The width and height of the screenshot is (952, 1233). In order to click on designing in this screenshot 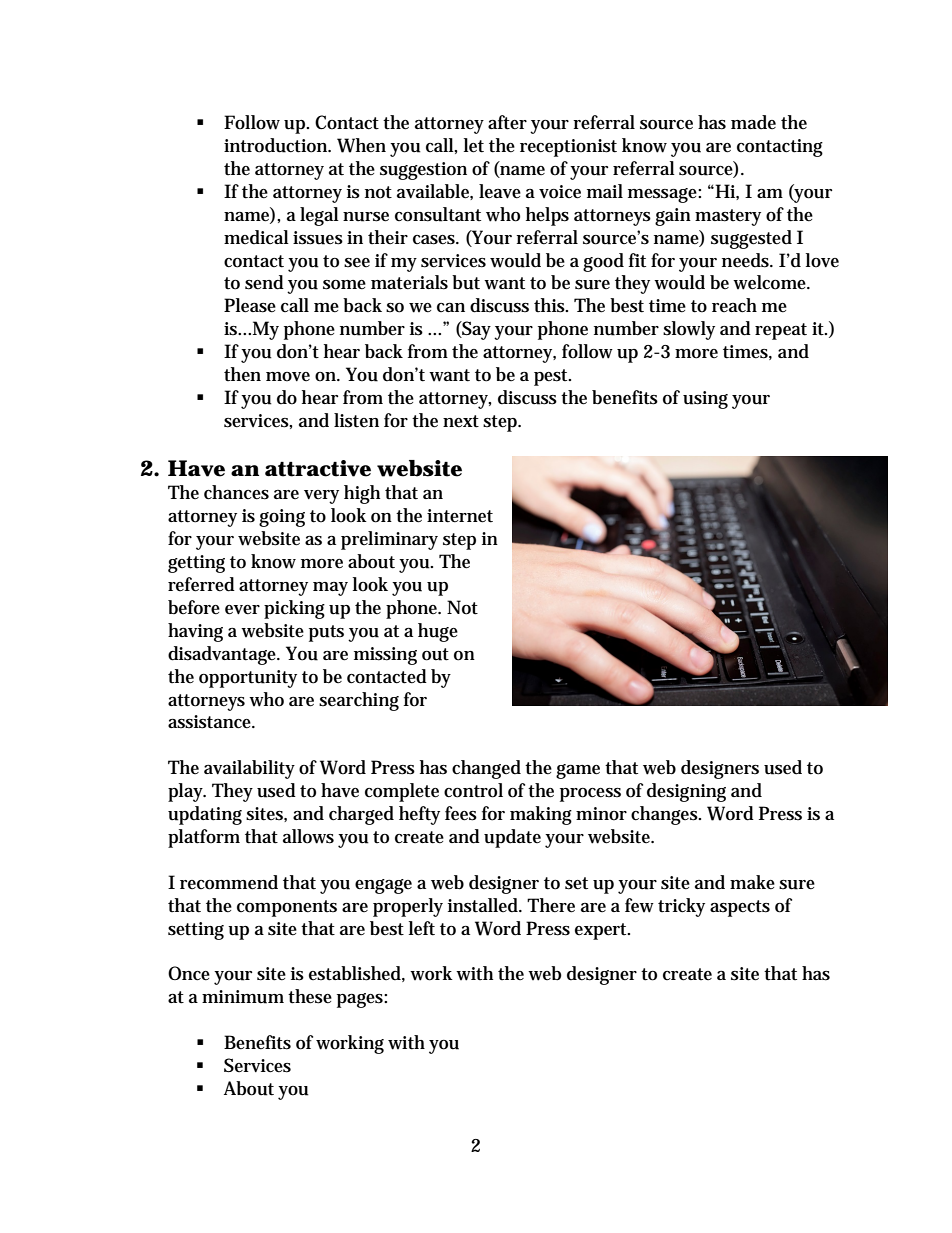, I will do `click(686, 792)`.
